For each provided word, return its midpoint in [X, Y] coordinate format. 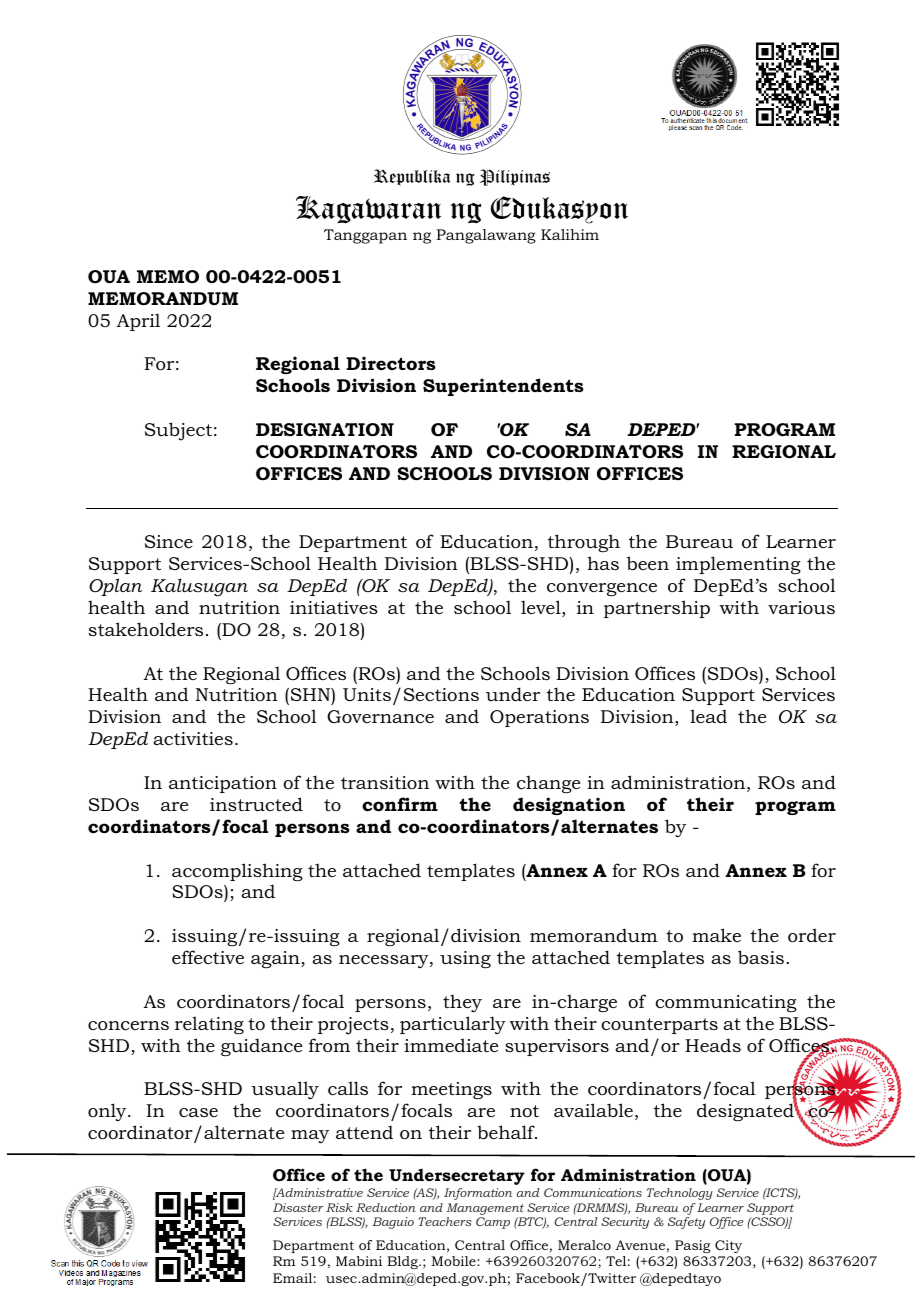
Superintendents [503, 387]
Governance [380, 716]
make [716, 935]
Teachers [445, 1221]
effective [208, 957]
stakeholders [146, 629]
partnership [657, 609]
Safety [686, 1223]
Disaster [298, 1207]
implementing [738, 565]
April [138, 322]
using [465, 959]
